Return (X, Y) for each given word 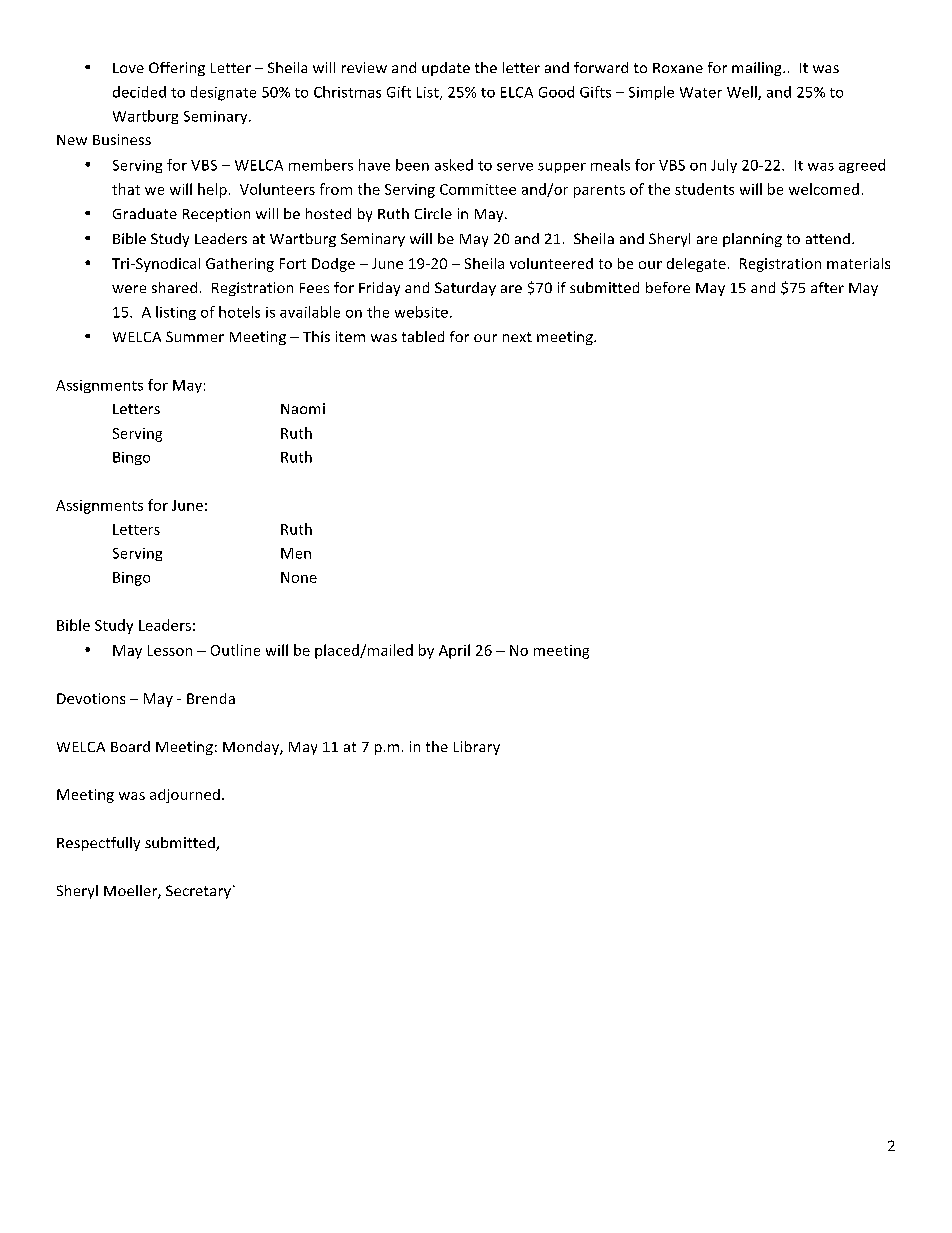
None (299, 577)
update (446, 69)
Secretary (198, 892)
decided (139, 92)
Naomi (303, 408)
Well (743, 93)
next (517, 337)
